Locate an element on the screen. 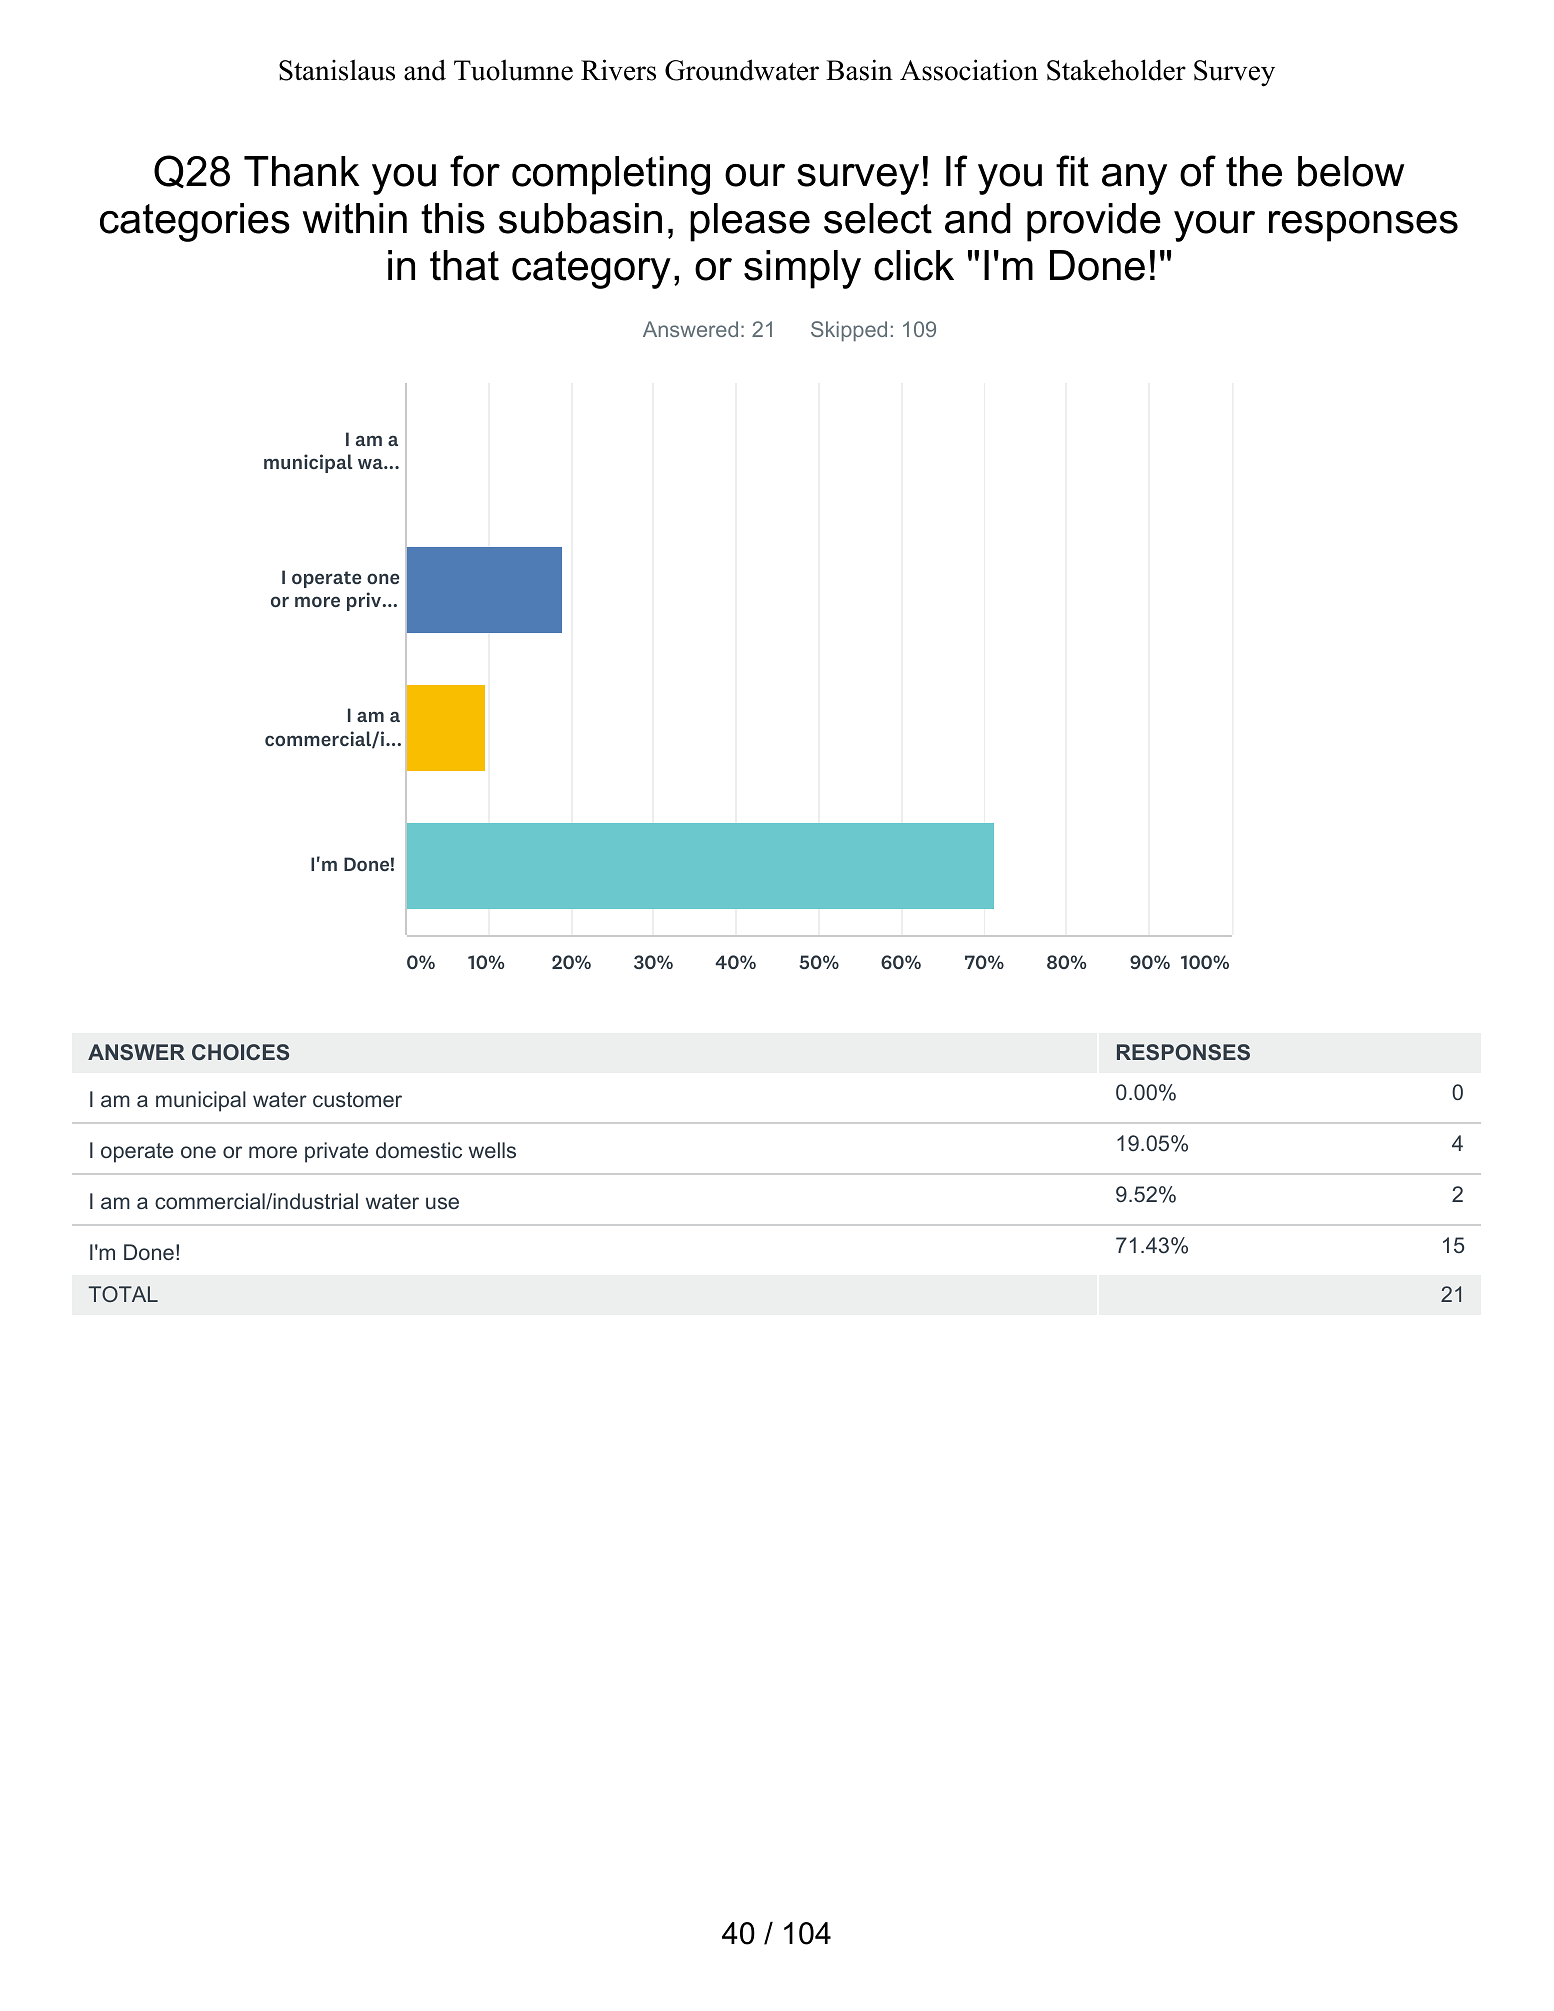 The height and width of the screenshot is (2011, 1554). wells is located at coordinates (492, 1150).
